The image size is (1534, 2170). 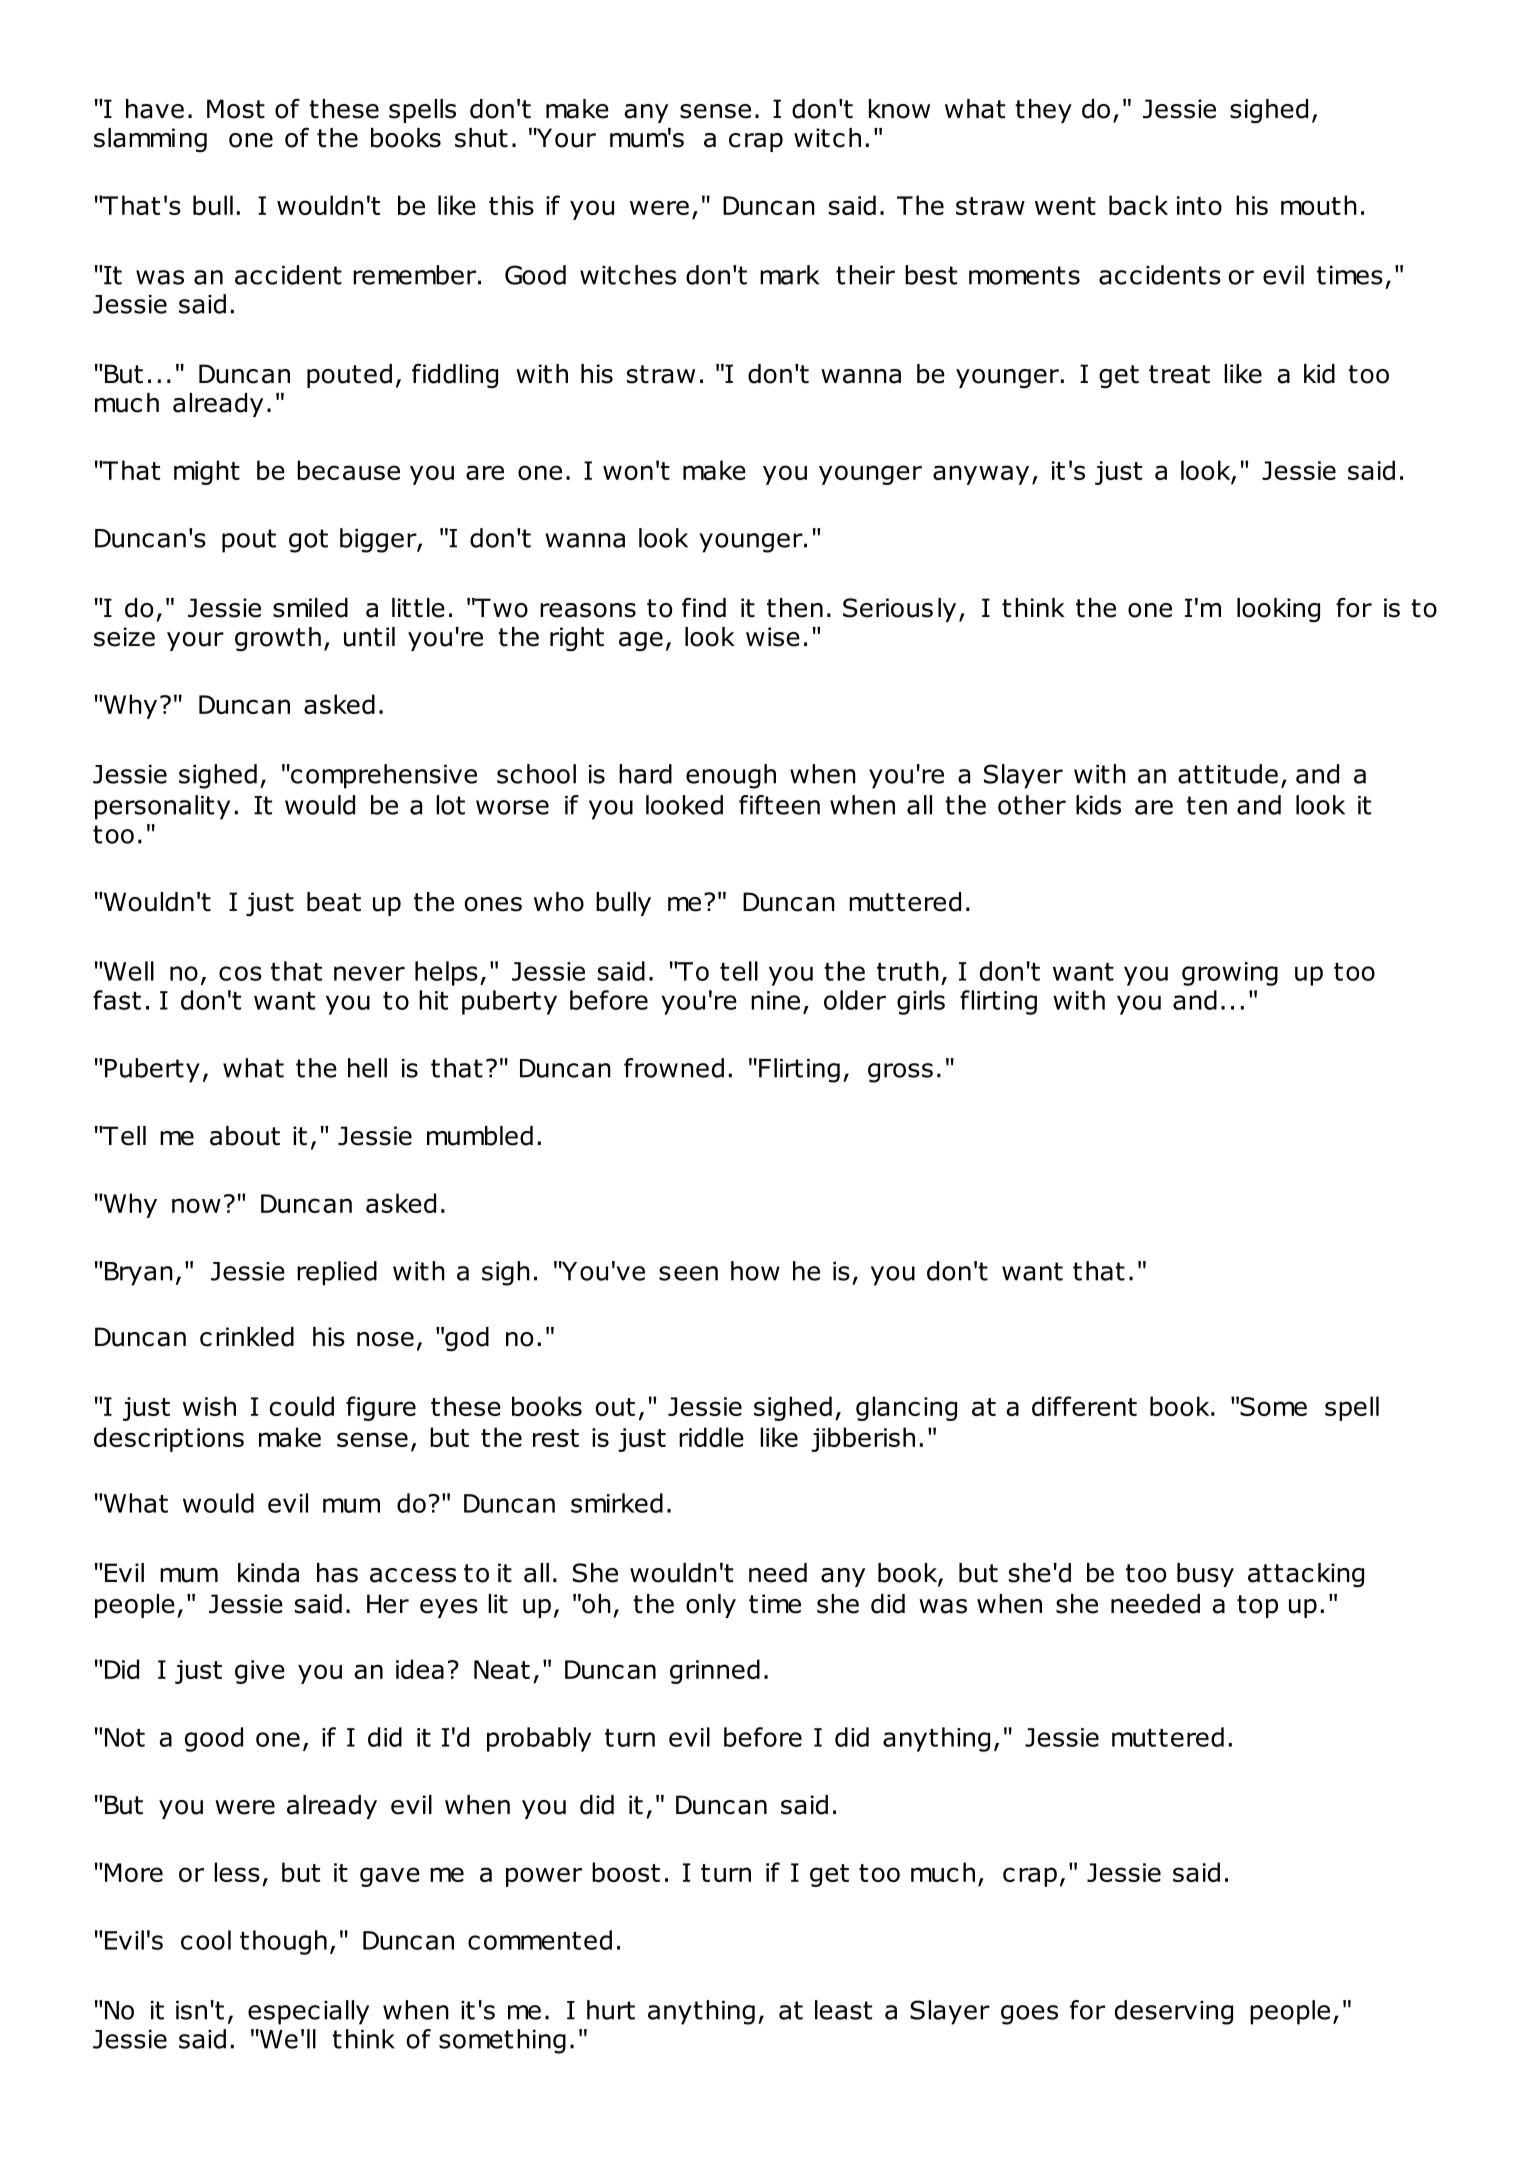 What do you see at coordinates (1230, 974) in the image?
I see `growing` at bounding box center [1230, 974].
